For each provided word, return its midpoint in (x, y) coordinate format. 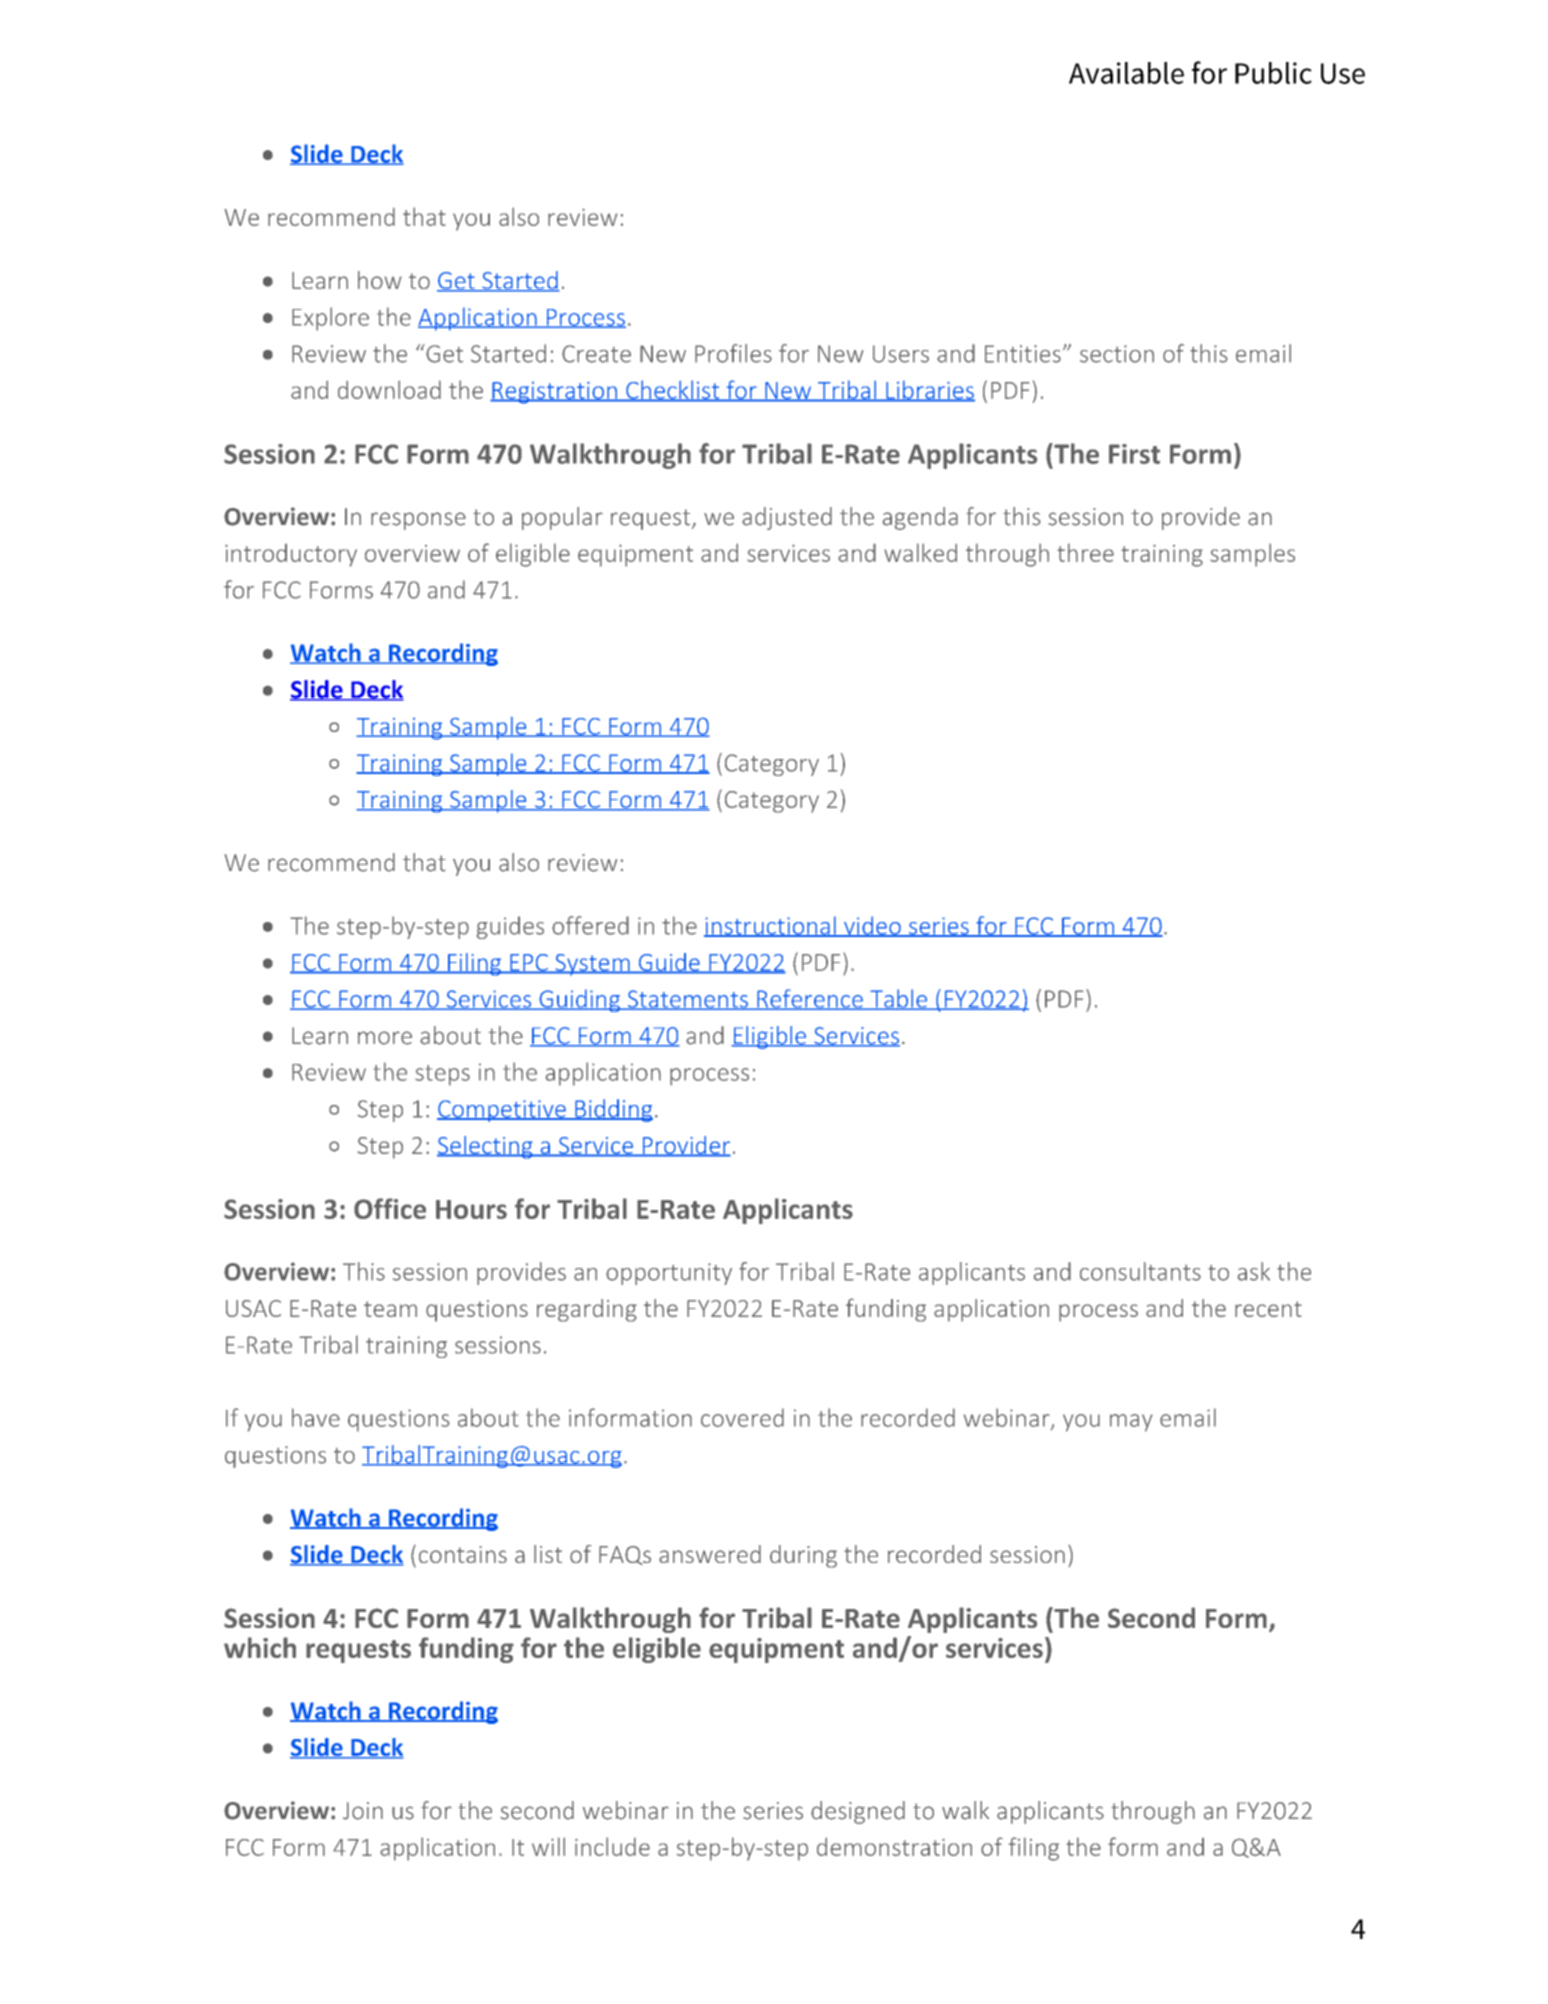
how (380, 280)
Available (1126, 73)
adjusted (787, 518)
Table (898, 999)
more (385, 1038)
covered (742, 1417)
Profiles (733, 353)
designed (858, 1812)
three (1086, 552)
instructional (771, 926)
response (418, 521)
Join (363, 1811)
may (1131, 1423)
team (390, 1309)
